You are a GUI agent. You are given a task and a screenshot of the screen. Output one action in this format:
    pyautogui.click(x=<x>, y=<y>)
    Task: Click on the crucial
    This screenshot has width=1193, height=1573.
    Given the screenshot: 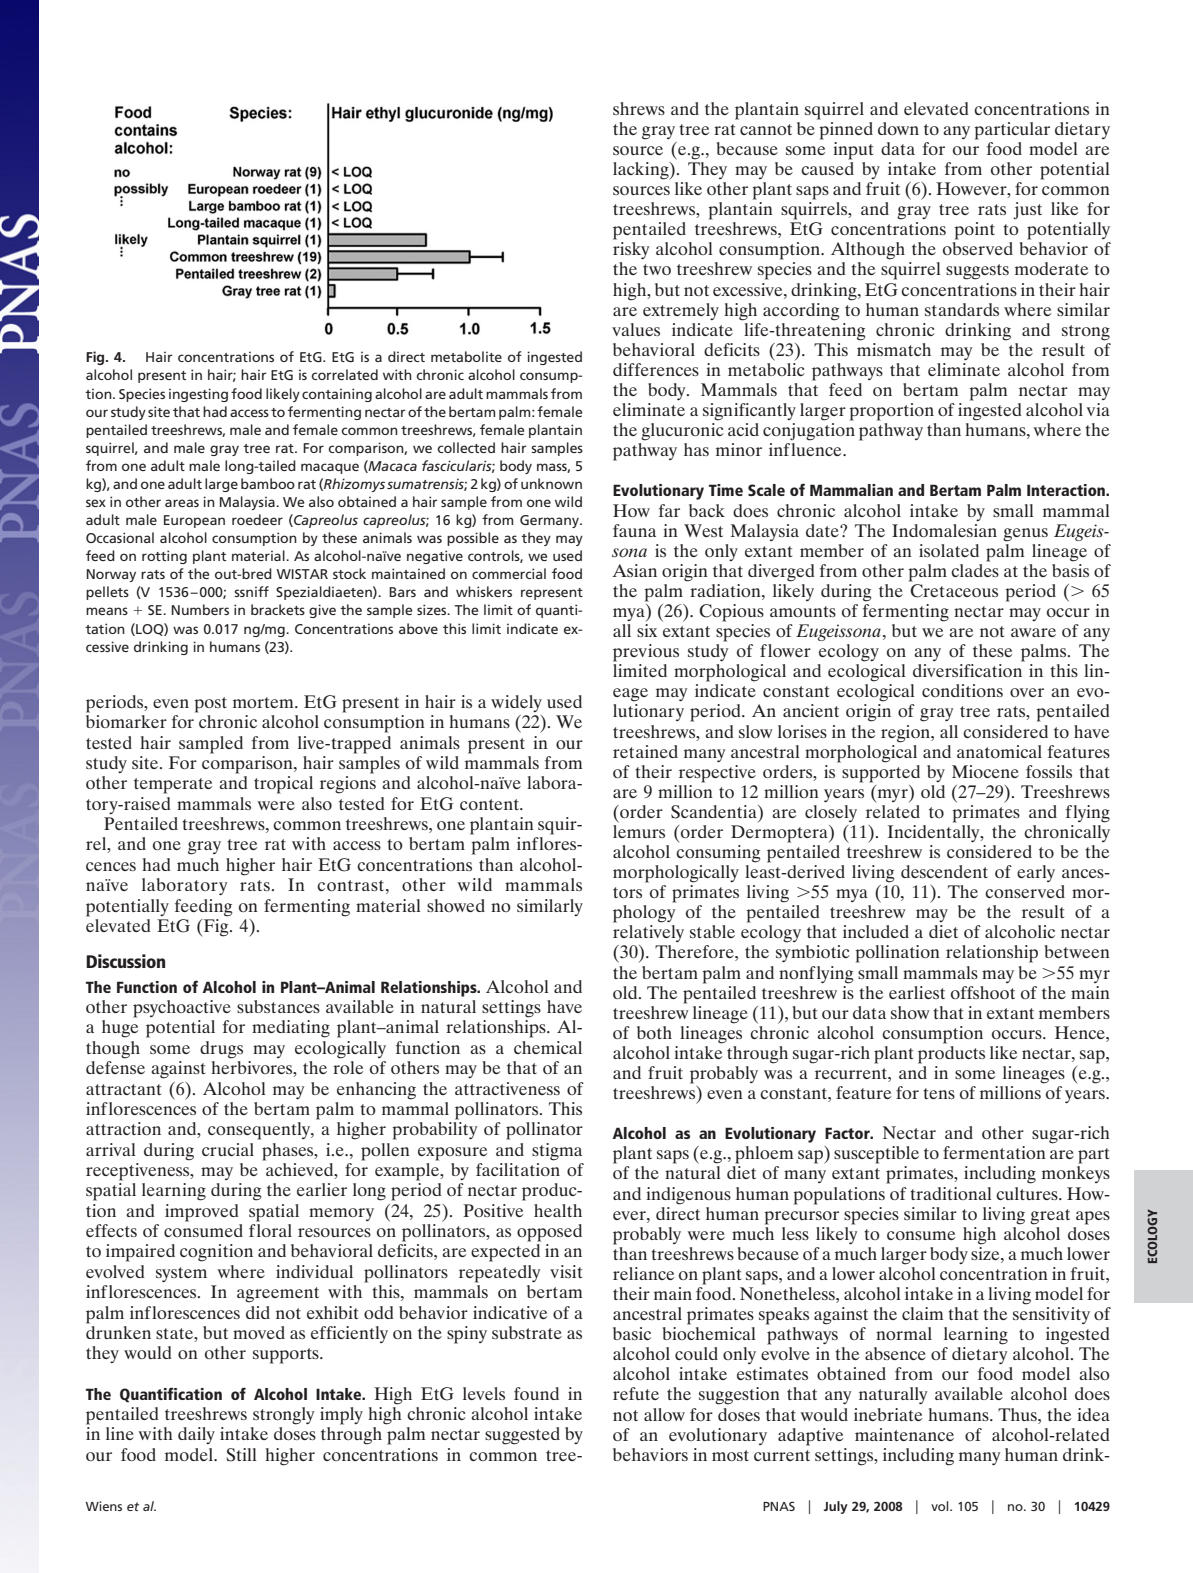 What is the action you would take?
    pyautogui.click(x=228, y=1149)
